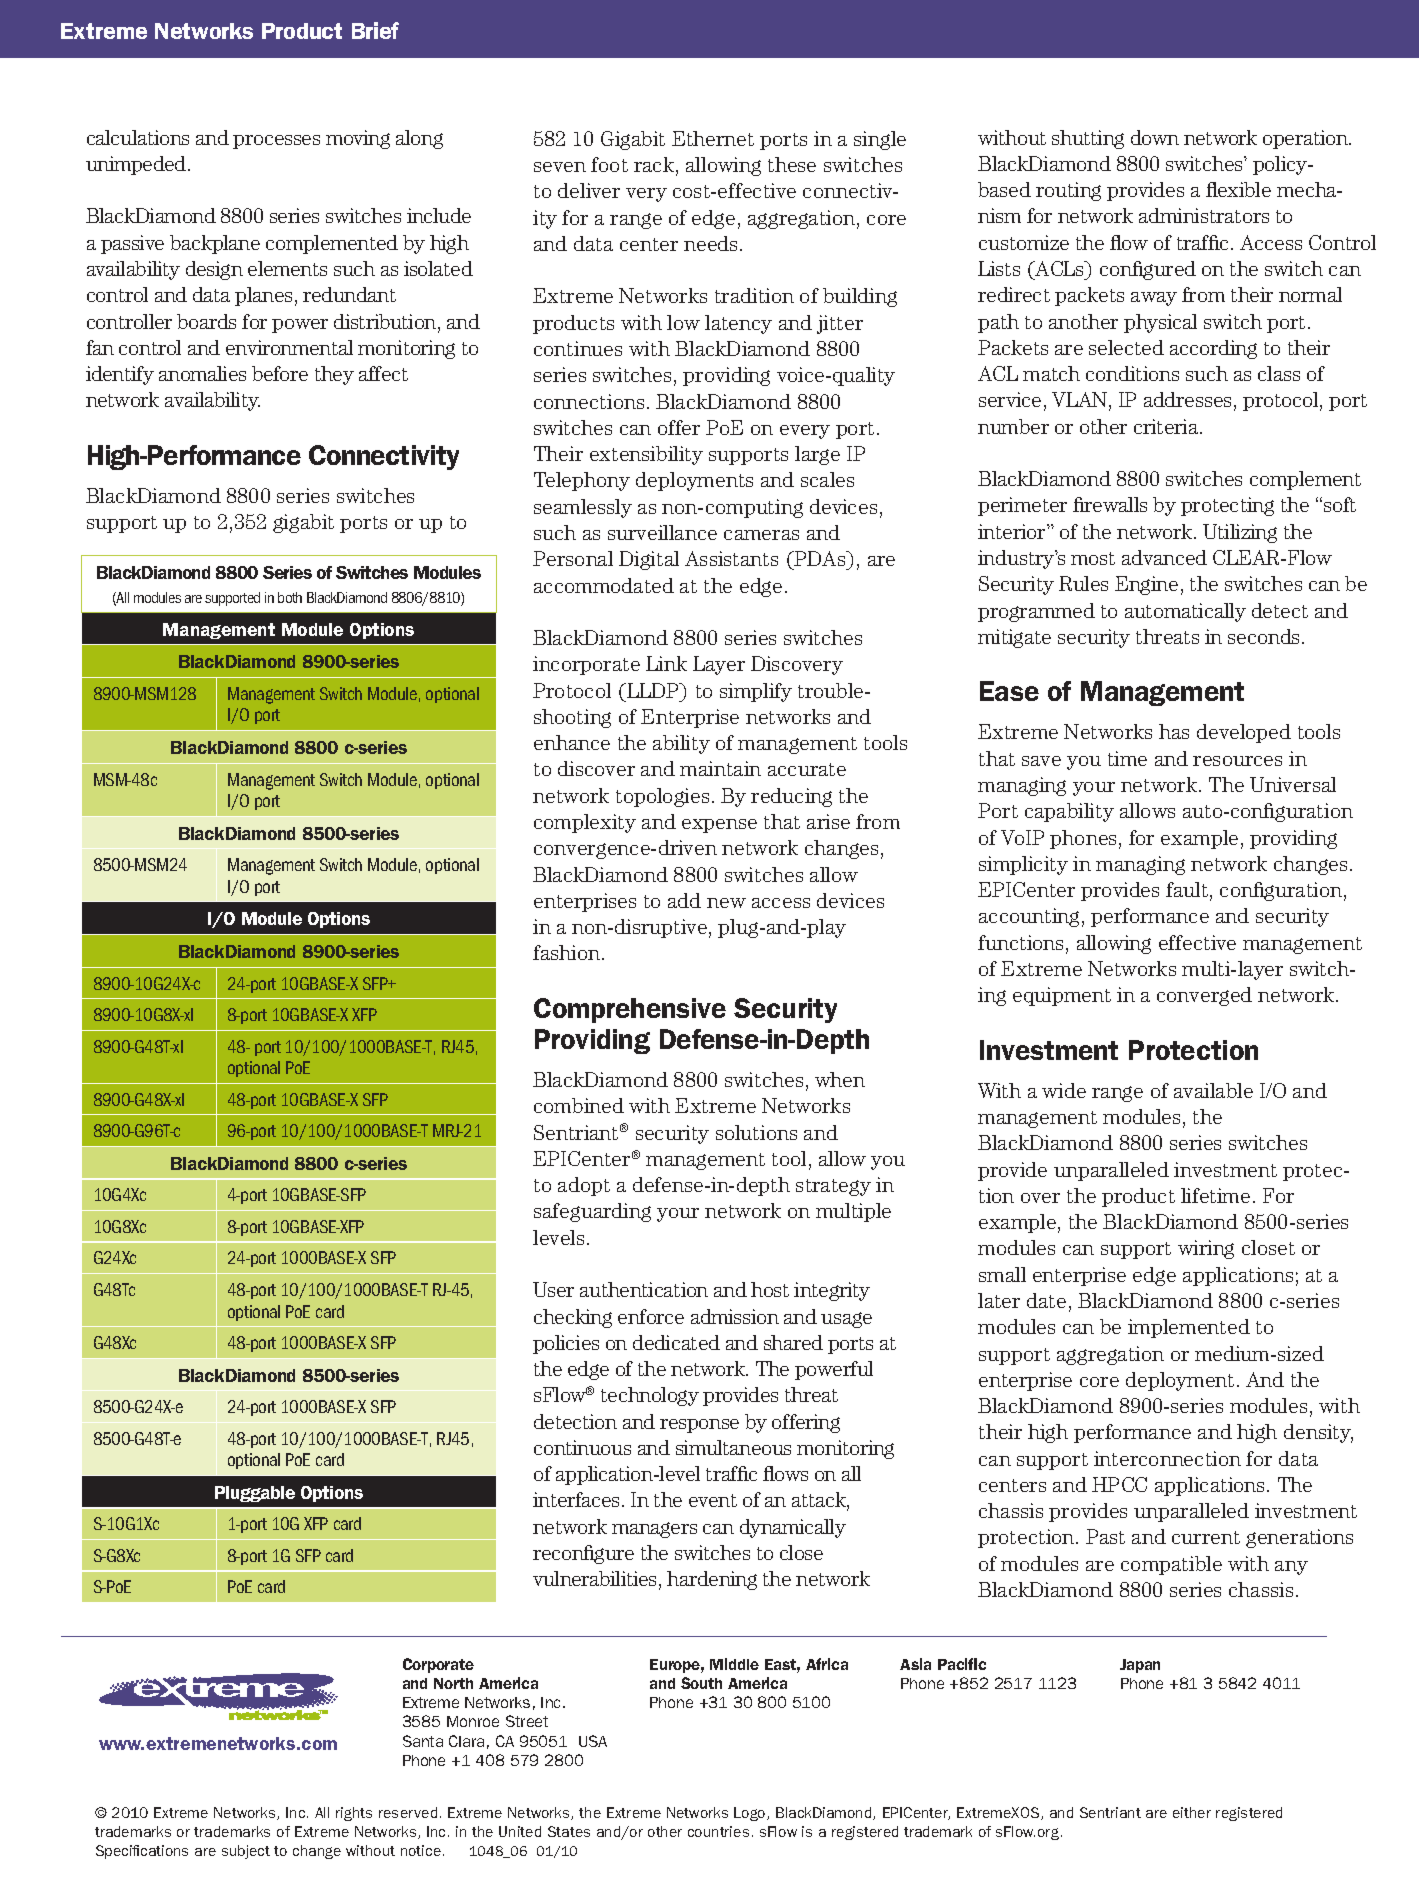  I want to click on fault, so click(1187, 889).
